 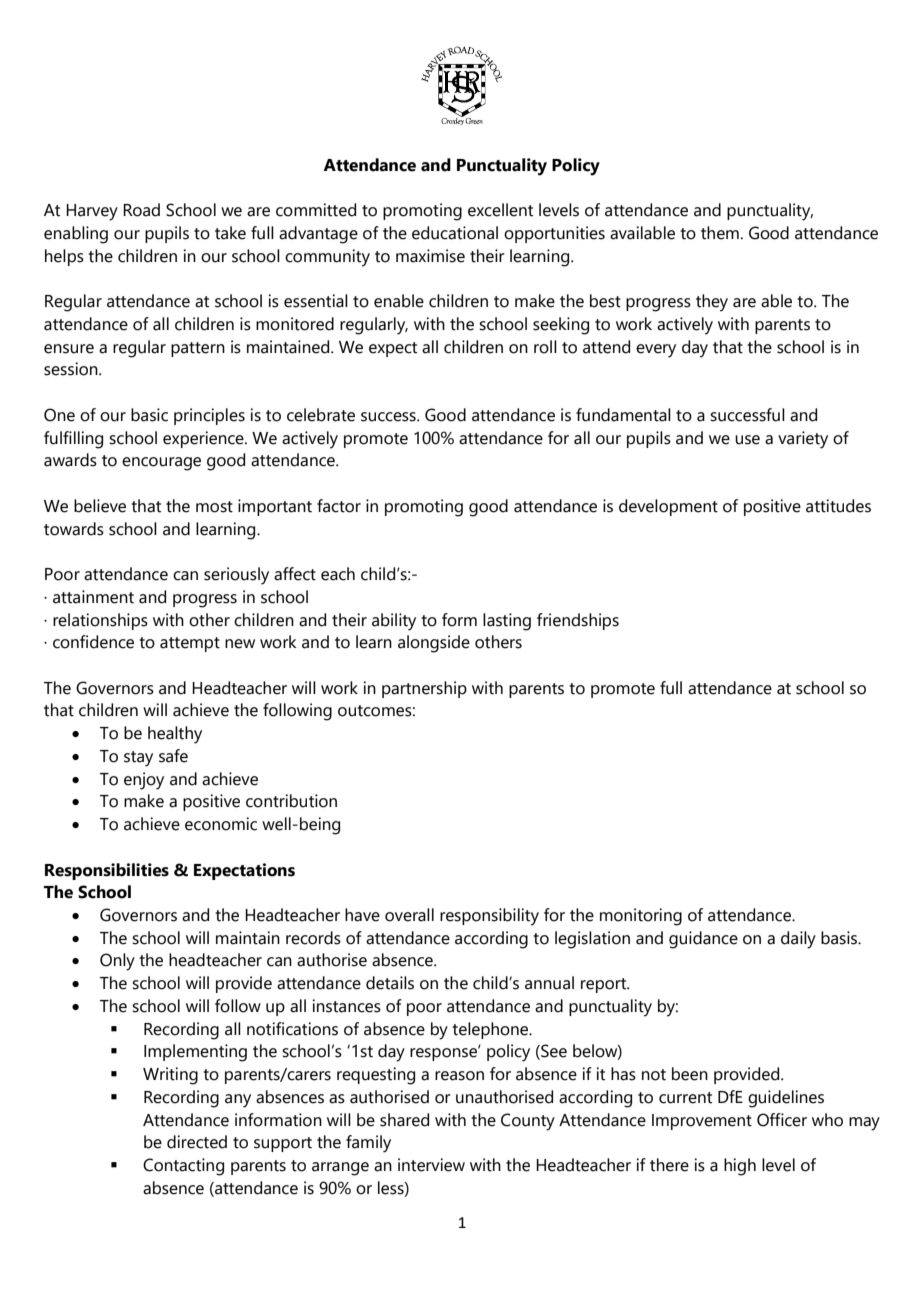 I want to click on Road, so click(x=141, y=210).
